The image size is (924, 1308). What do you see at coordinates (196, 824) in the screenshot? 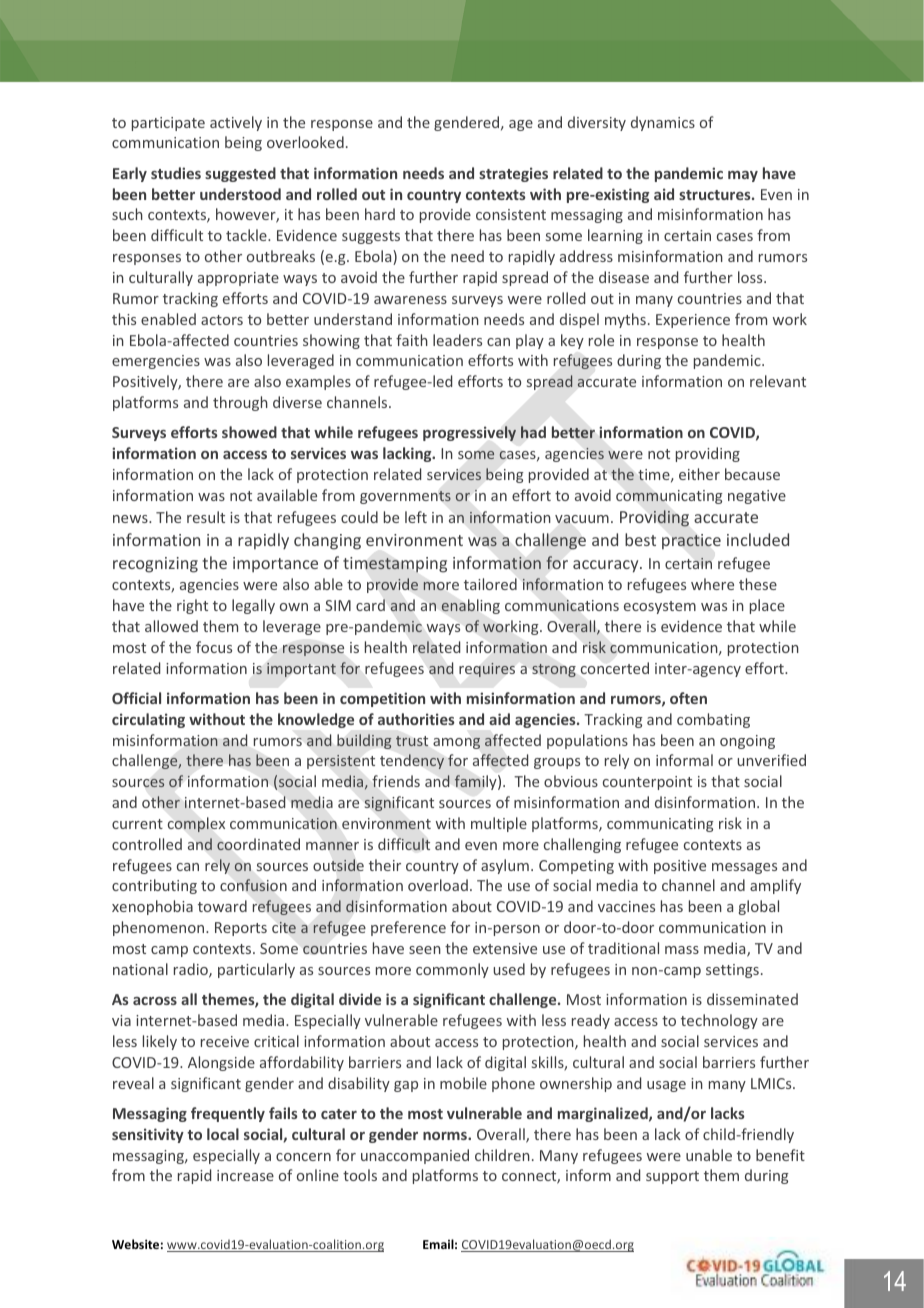
I see `complex` at bounding box center [196, 824].
